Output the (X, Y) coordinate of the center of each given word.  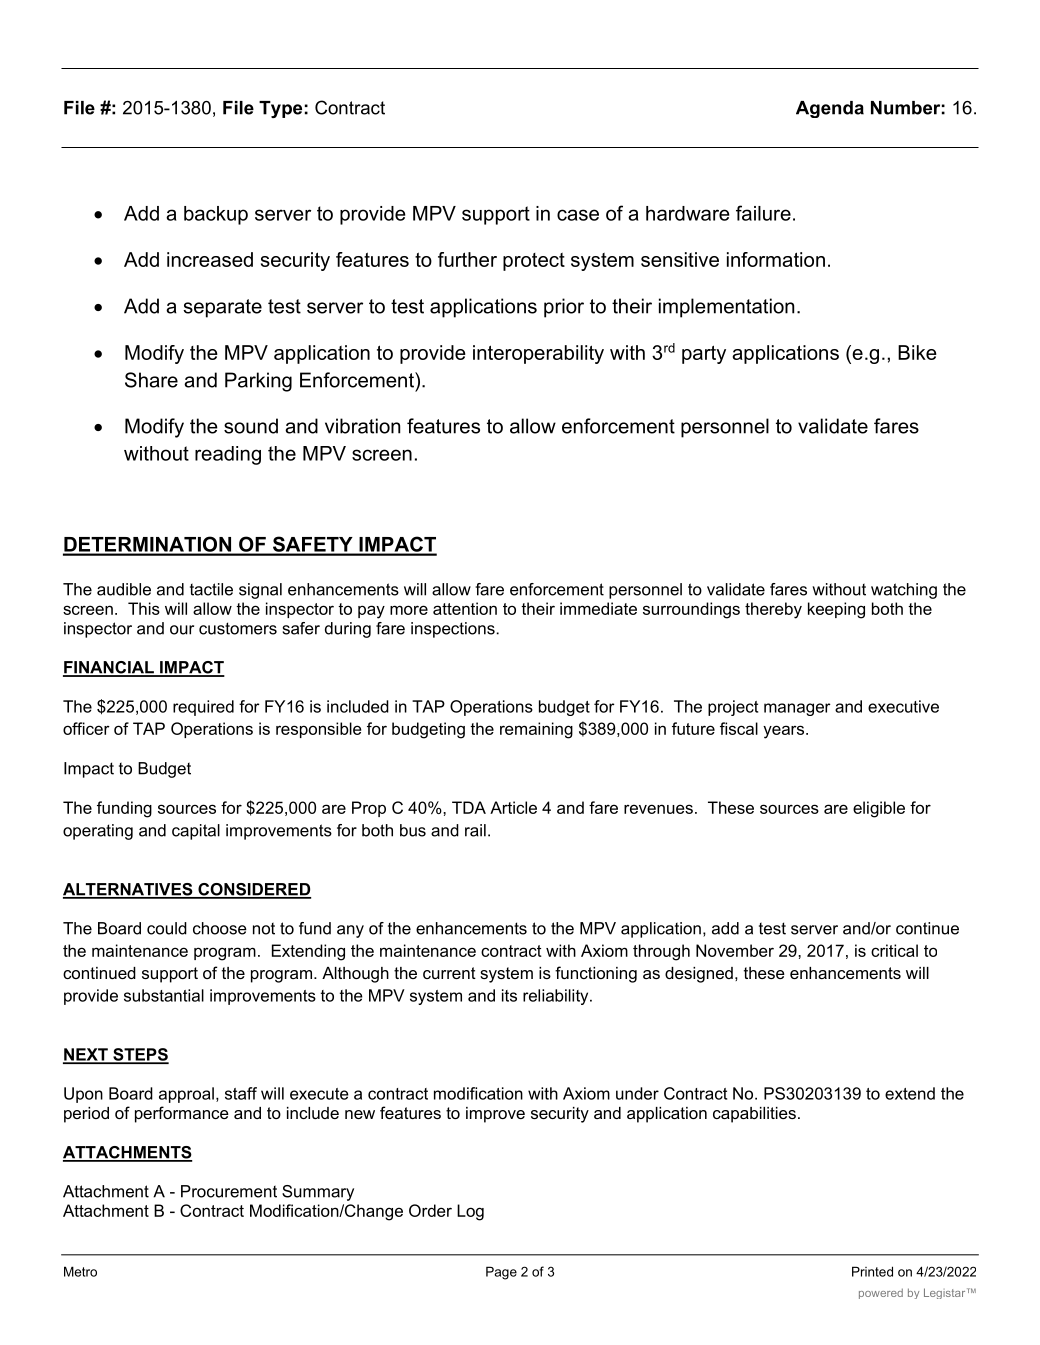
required (203, 708)
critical (894, 950)
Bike (917, 352)
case (578, 215)
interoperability (538, 354)
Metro (80, 1271)
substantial (164, 995)
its (509, 995)
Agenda (830, 109)
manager (797, 709)
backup (216, 215)
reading (228, 455)
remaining (536, 730)
